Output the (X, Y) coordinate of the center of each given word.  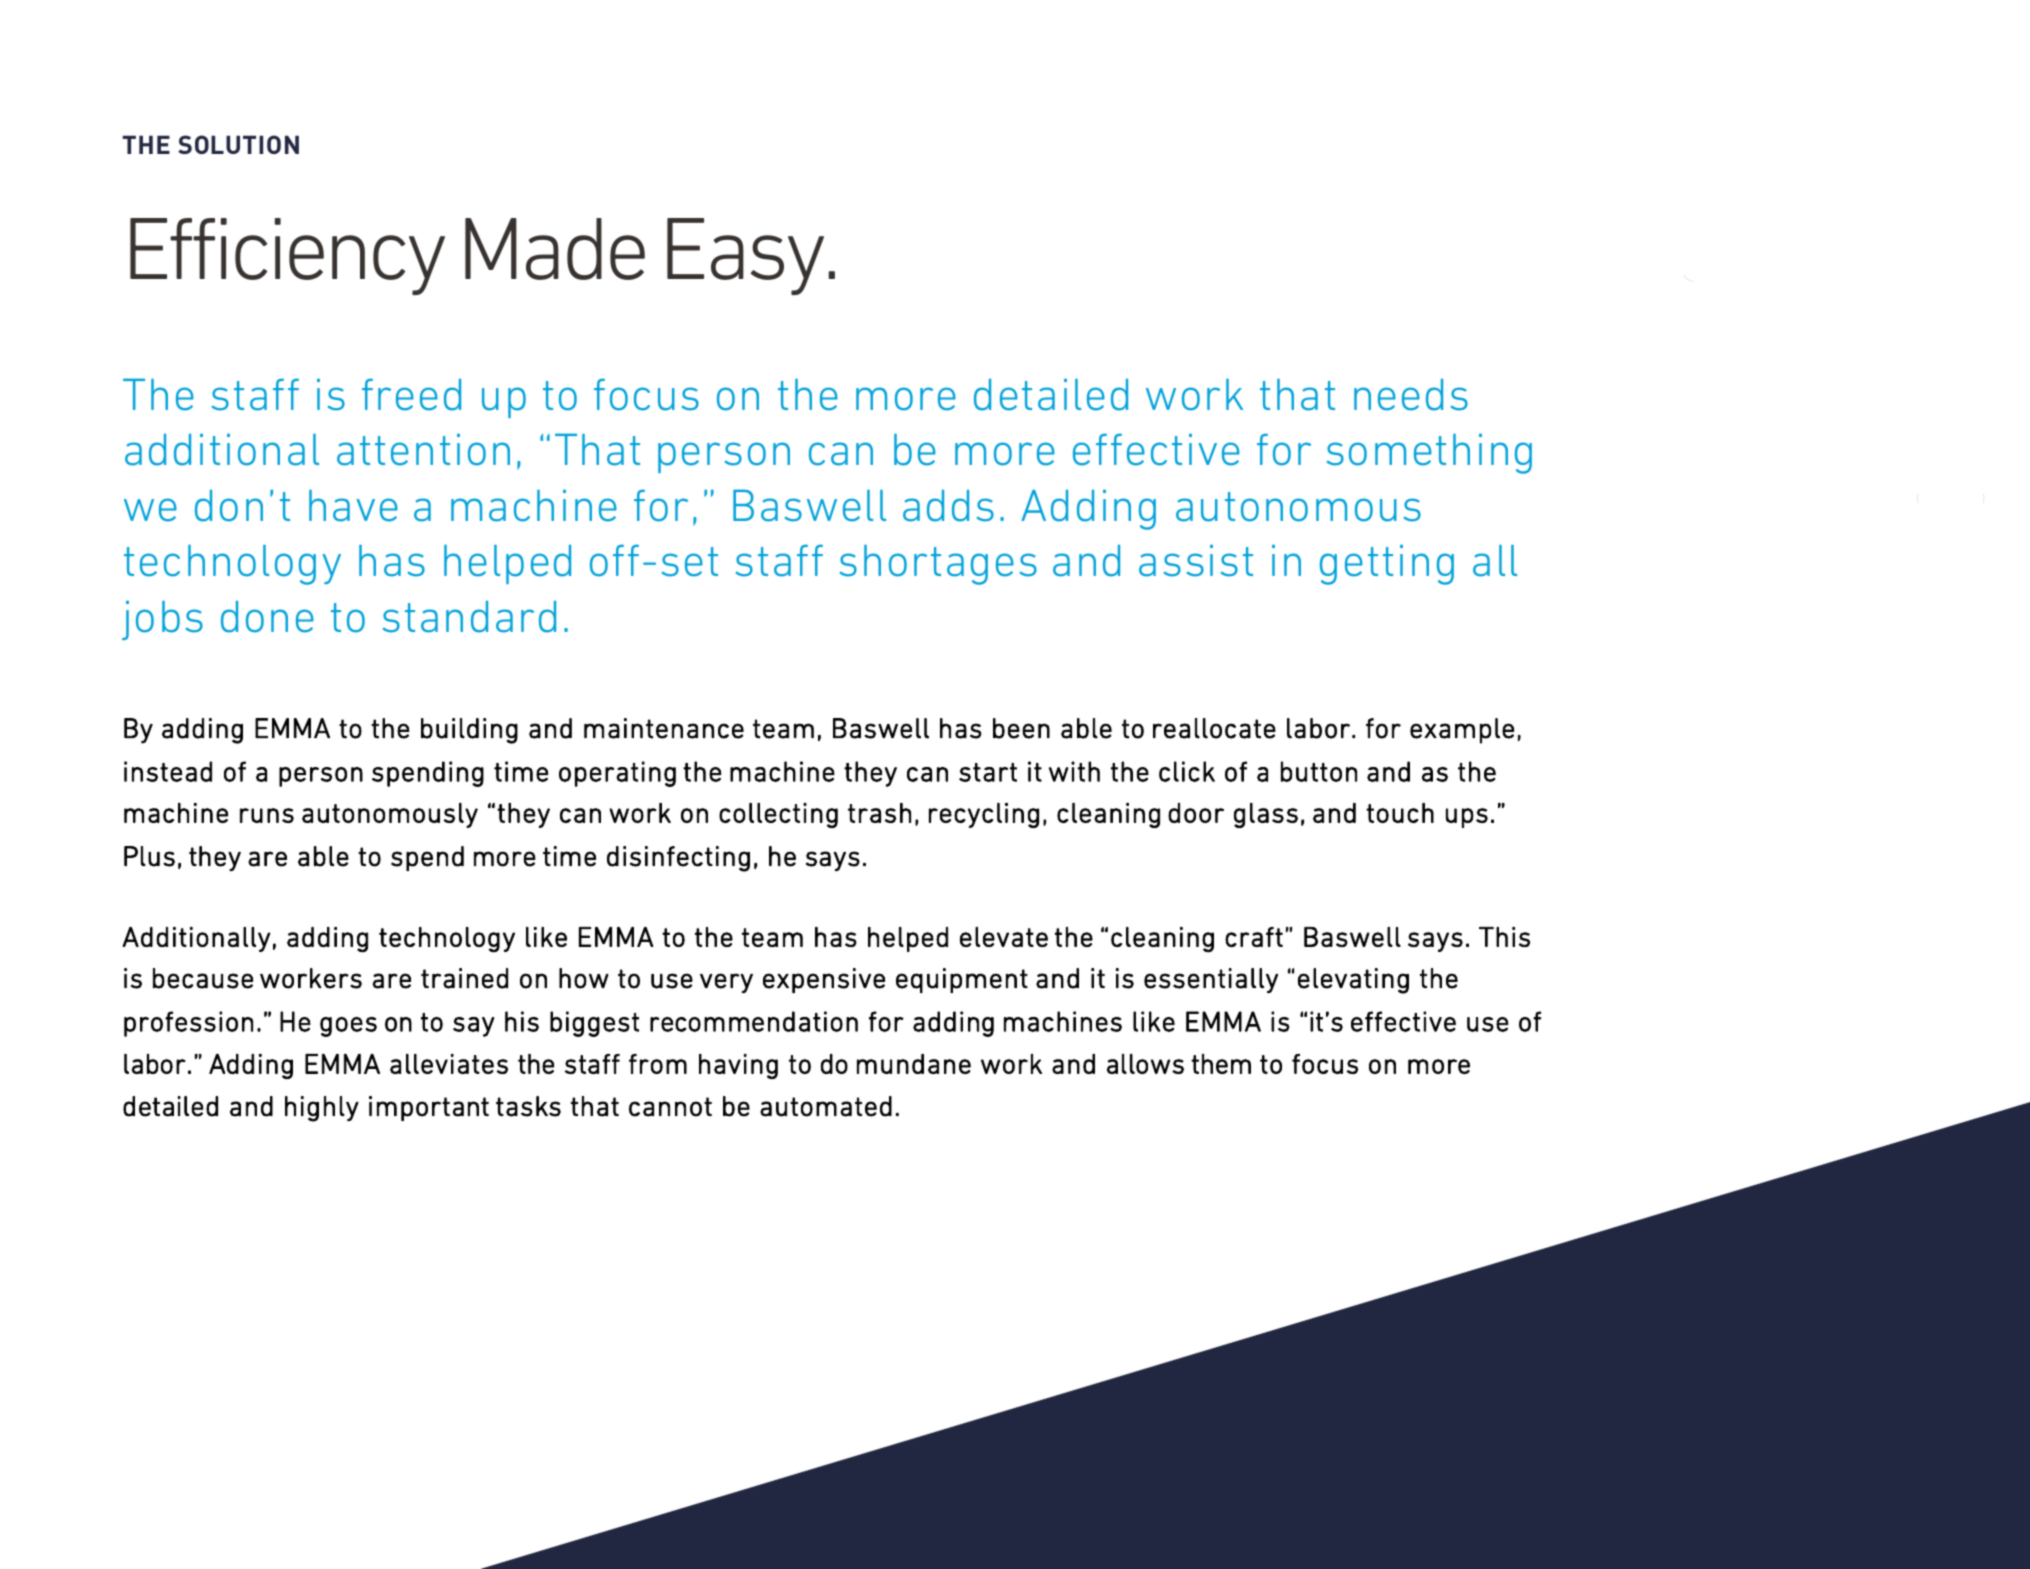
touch (1400, 813)
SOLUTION (238, 144)
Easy (745, 256)
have (353, 506)
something (1429, 454)
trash (879, 813)
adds (948, 506)
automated (826, 1106)
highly (322, 1109)
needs (1411, 395)
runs (267, 815)
